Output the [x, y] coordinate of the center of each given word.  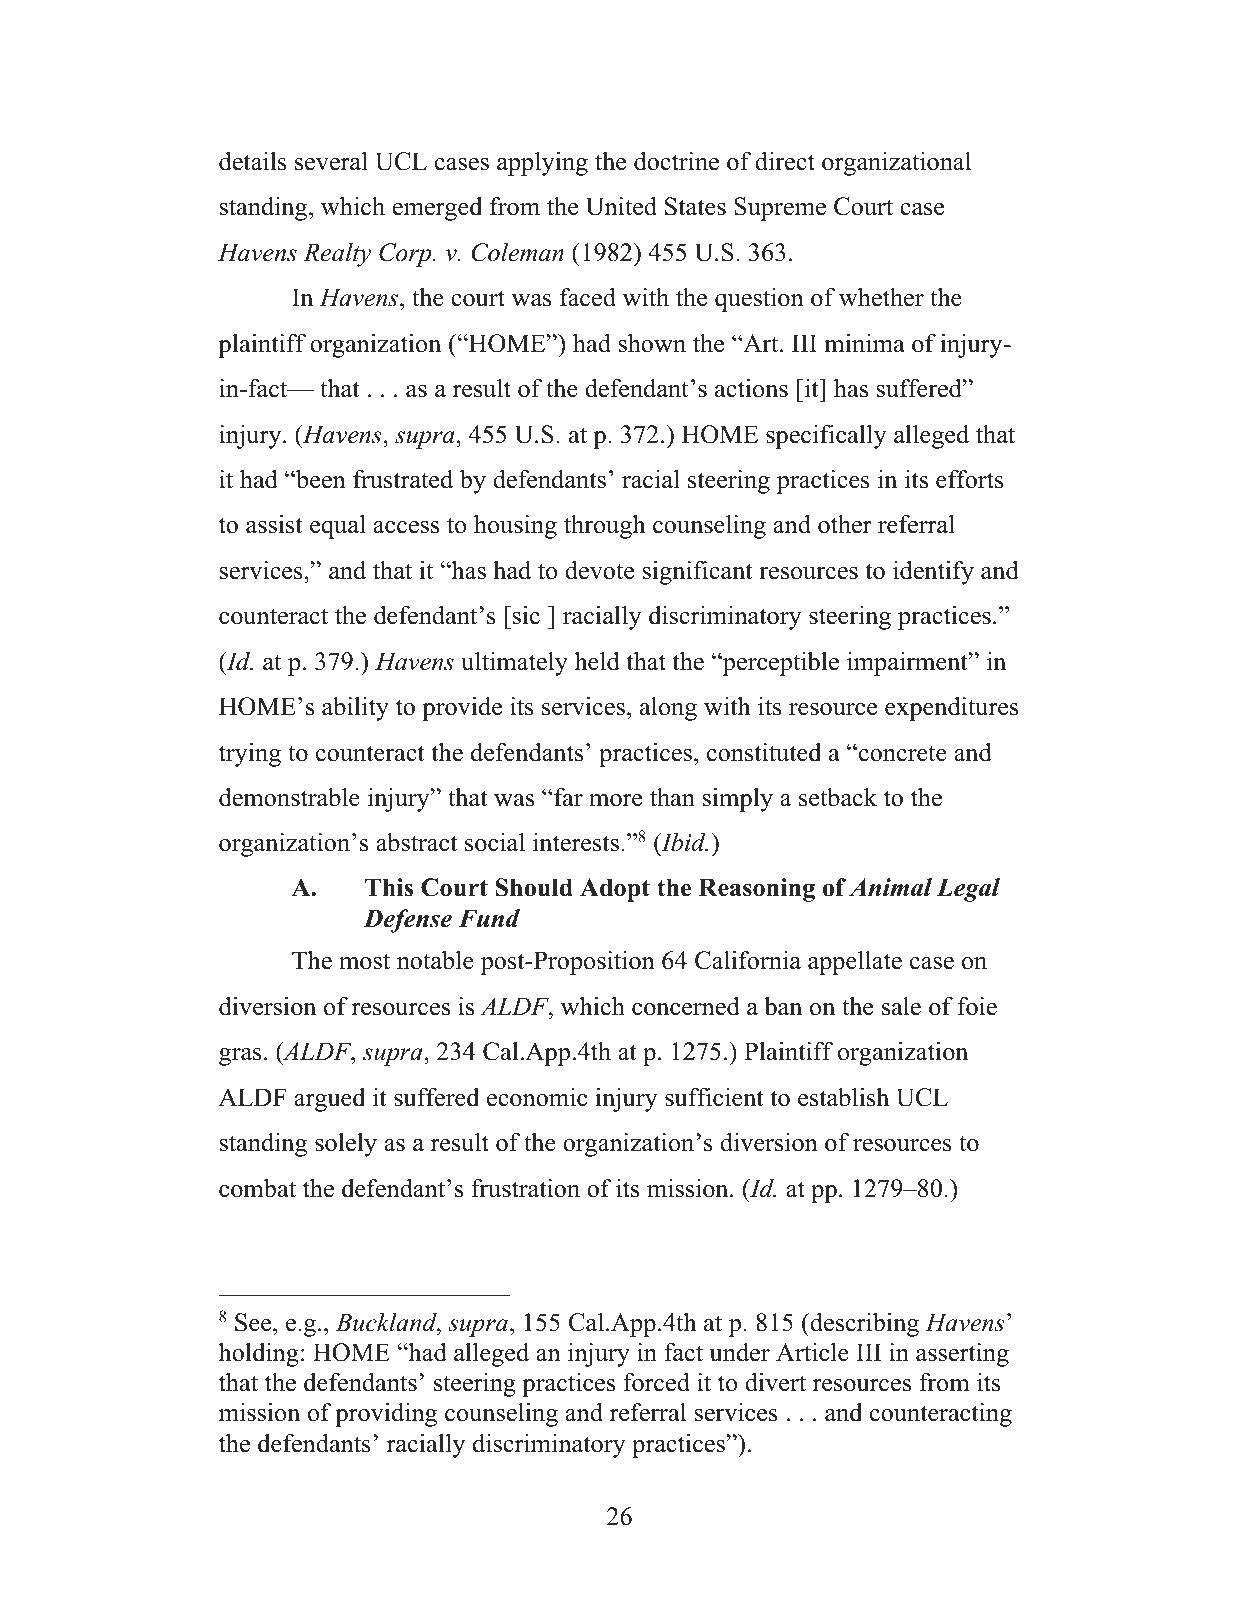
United [621, 206]
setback [838, 797]
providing [386, 1415]
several [331, 161]
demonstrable [289, 797]
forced [656, 1382]
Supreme [780, 209]
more [615, 800]
